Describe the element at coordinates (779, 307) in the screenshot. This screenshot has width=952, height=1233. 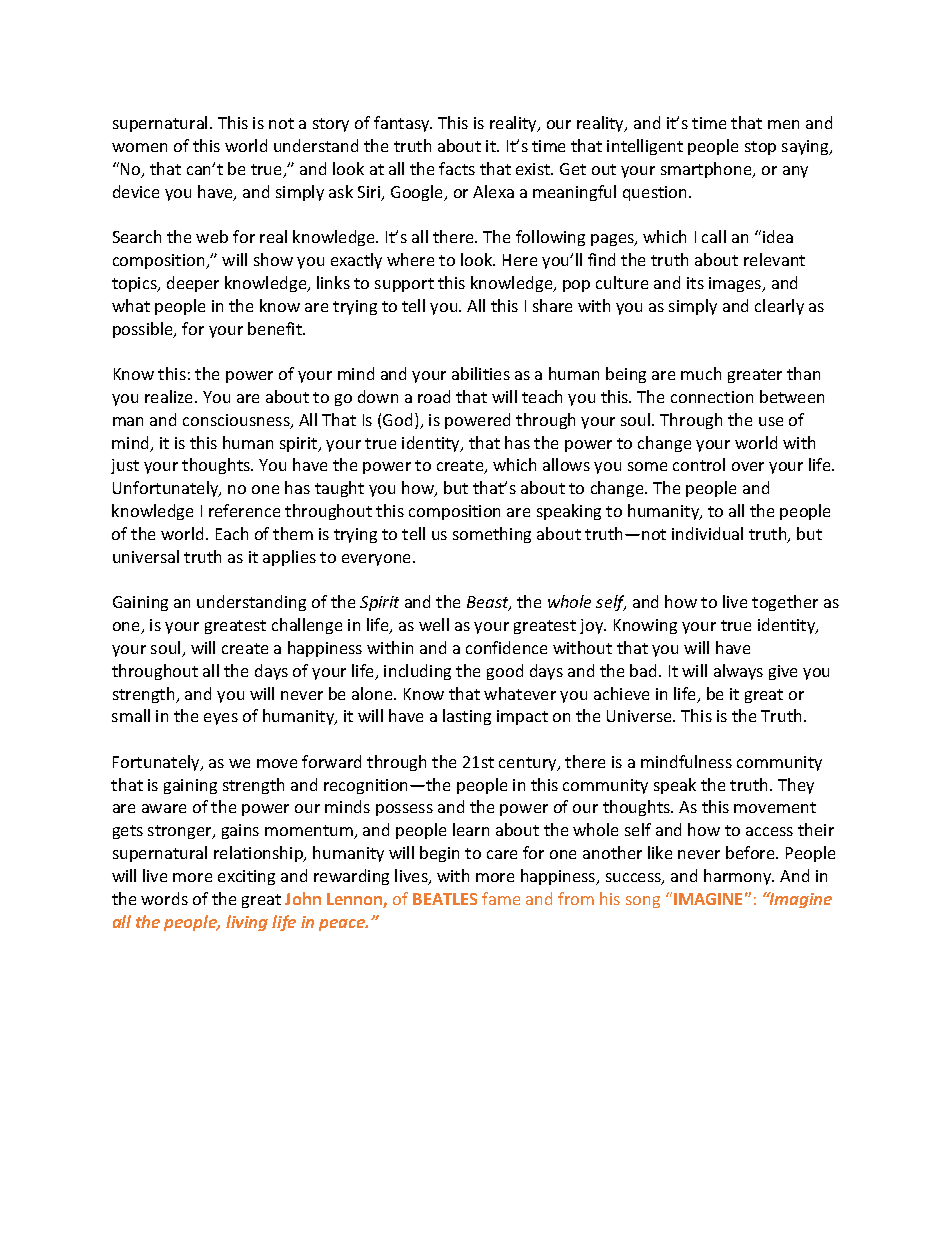
I see `clearly` at that location.
